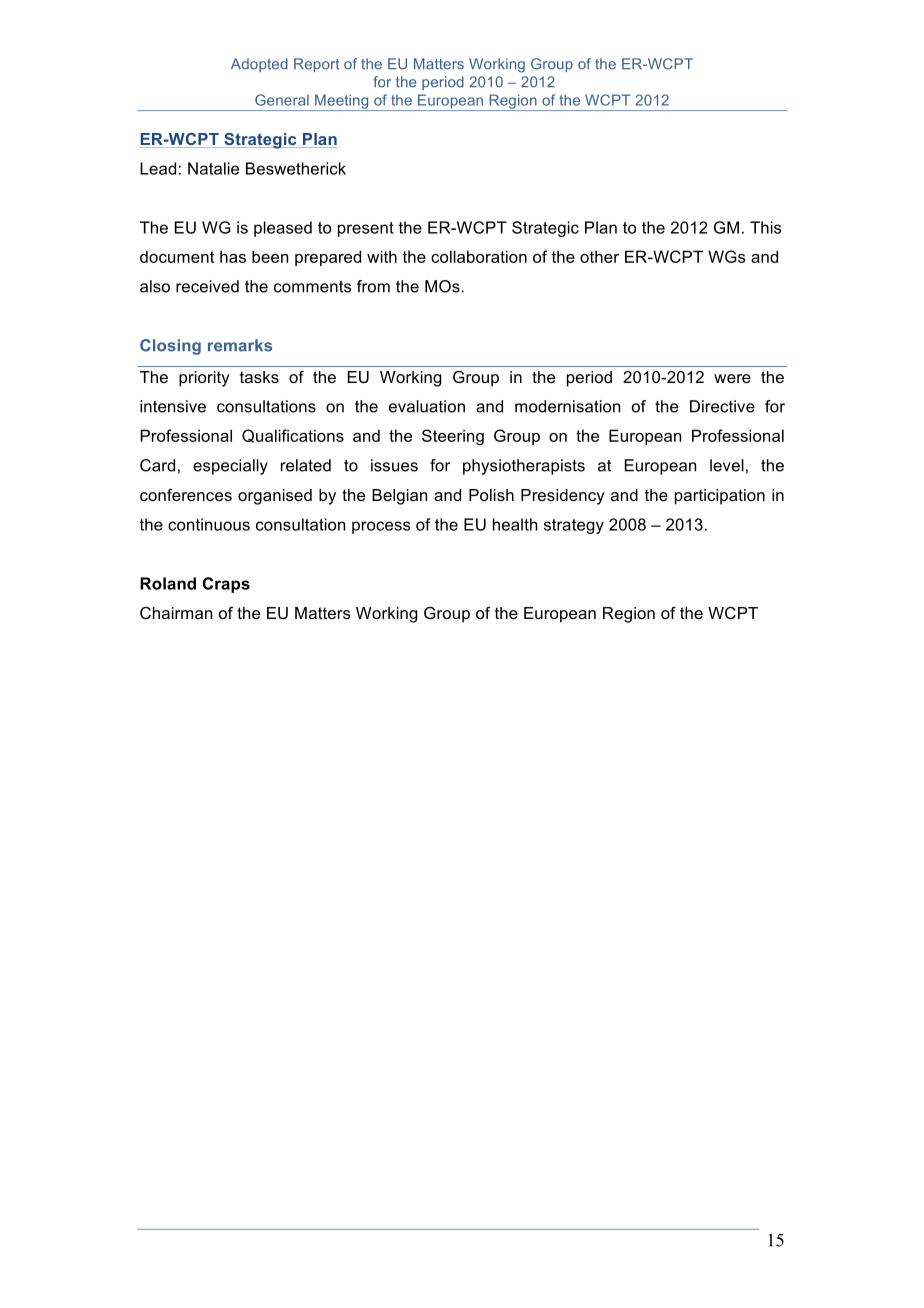  What do you see at coordinates (259, 65) in the screenshot?
I see `Adopted` at bounding box center [259, 65].
